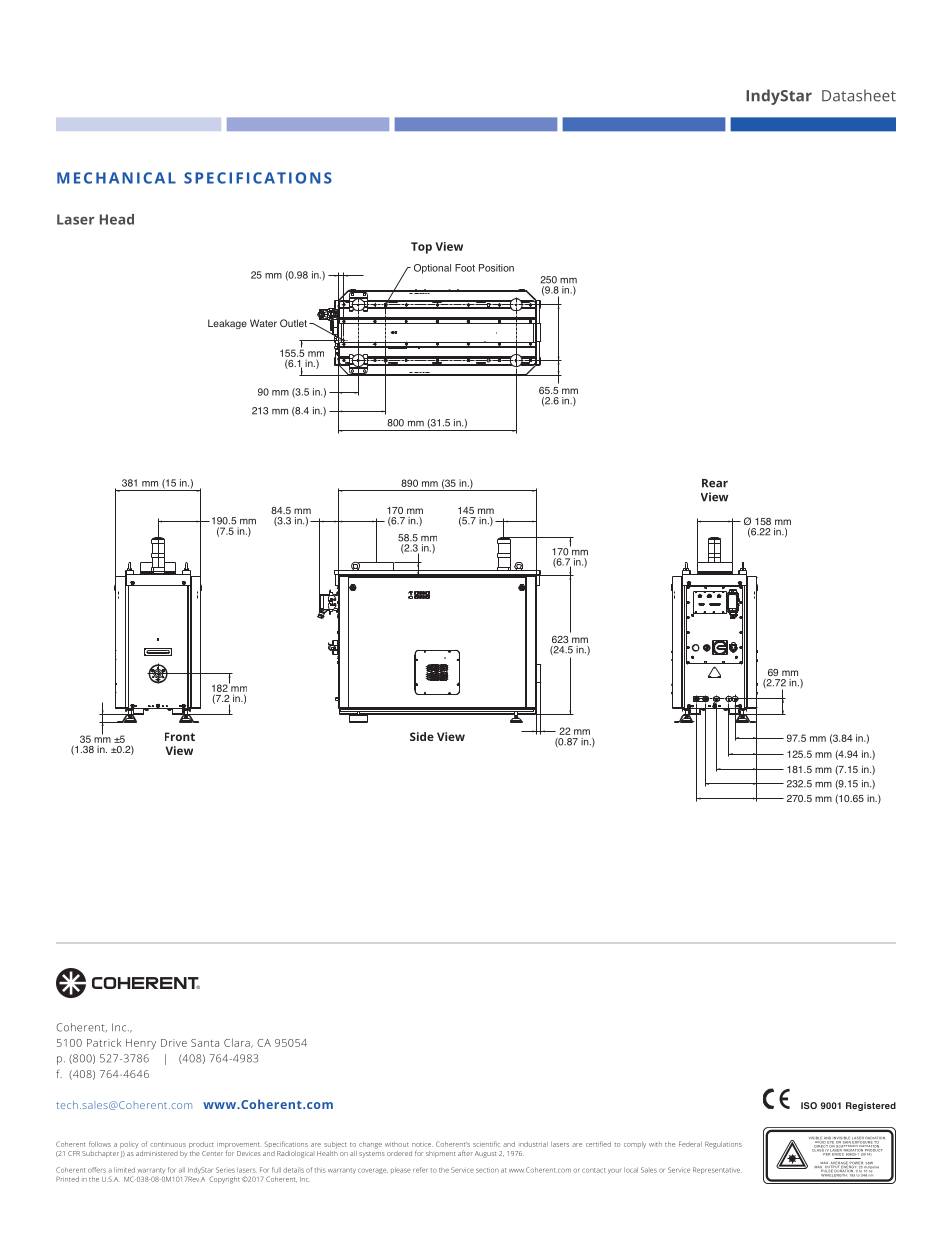 The image size is (952, 1233). Describe the element at coordinates (809, 1105) in the screenshot. I see `ISO` at that location.
